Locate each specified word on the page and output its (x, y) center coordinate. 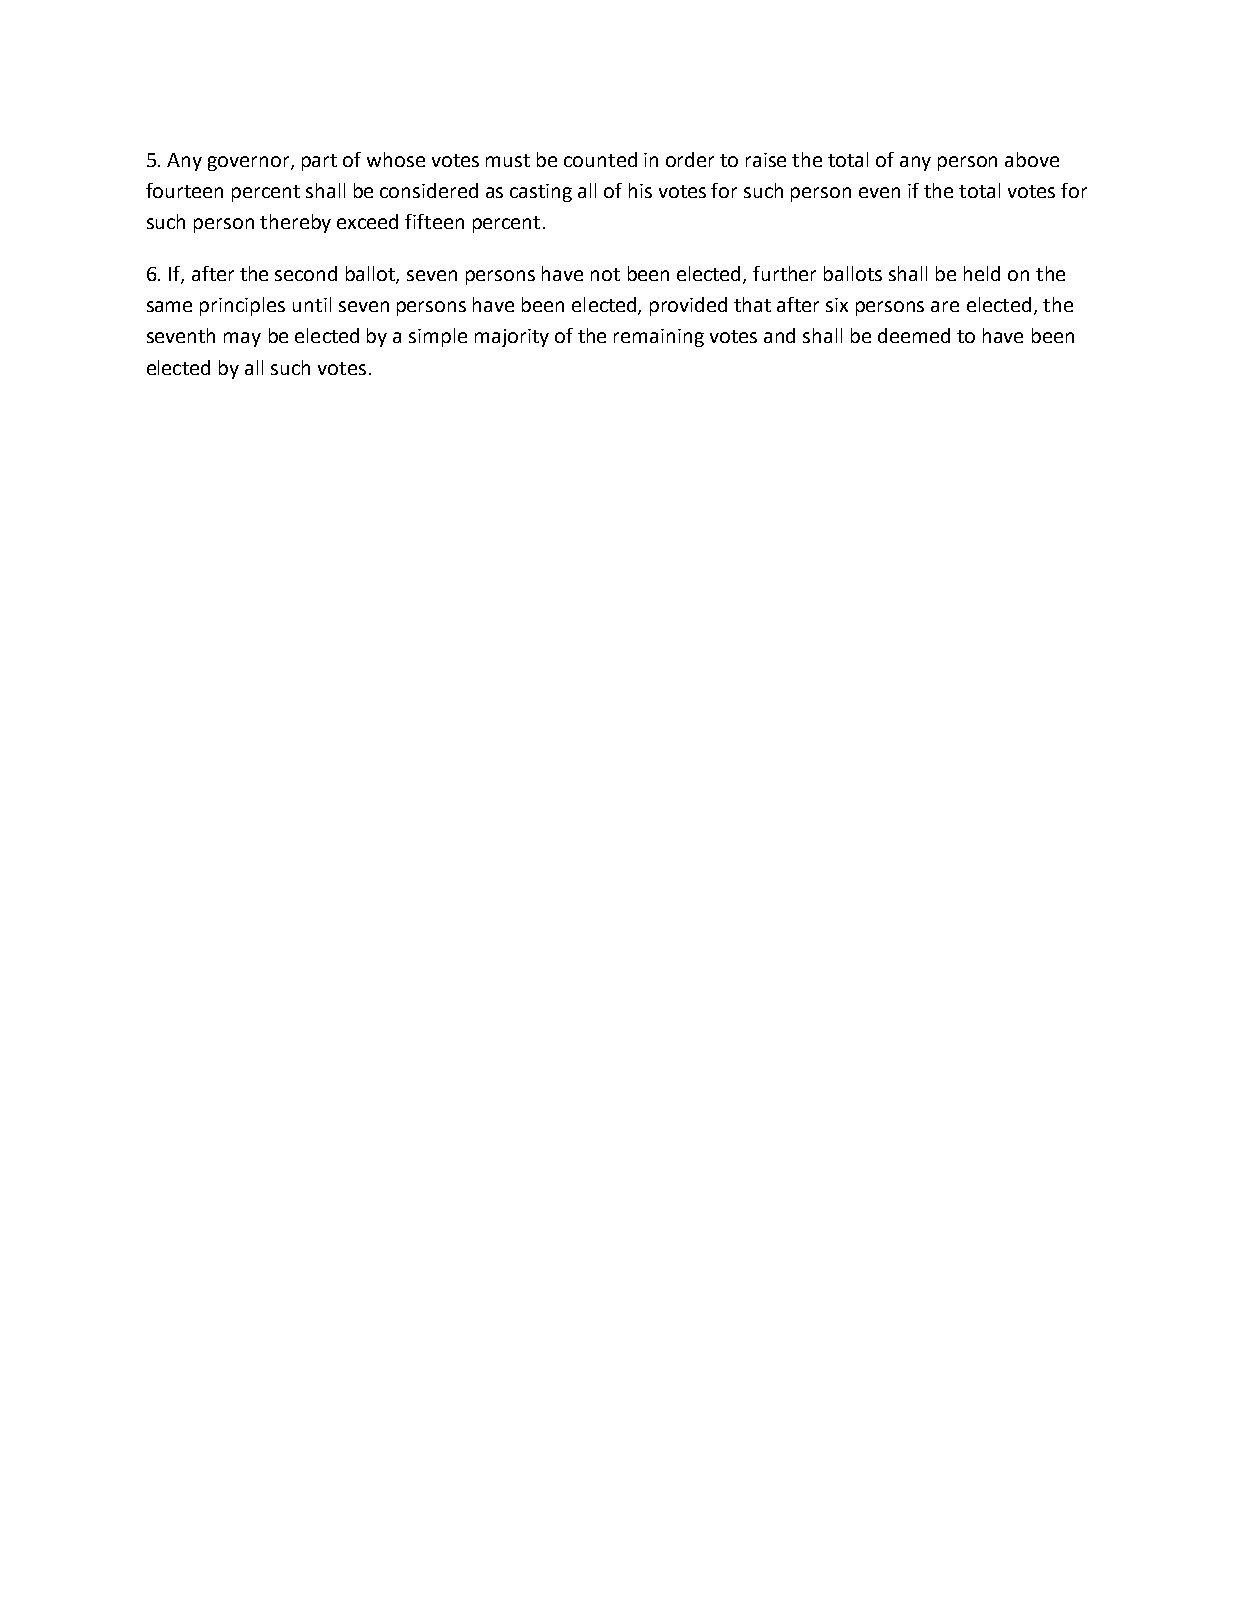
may (242, 339)
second (306, 273)
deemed (914, 335)
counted (600, 159)
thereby (295, 223)
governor (250, 163)
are (945, 306)
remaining (659, 338)
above (1032, 159)
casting (541, 193)
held (982, 273)
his (640, 190)
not (605, 274)
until (312, 304)
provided (688, 306)
